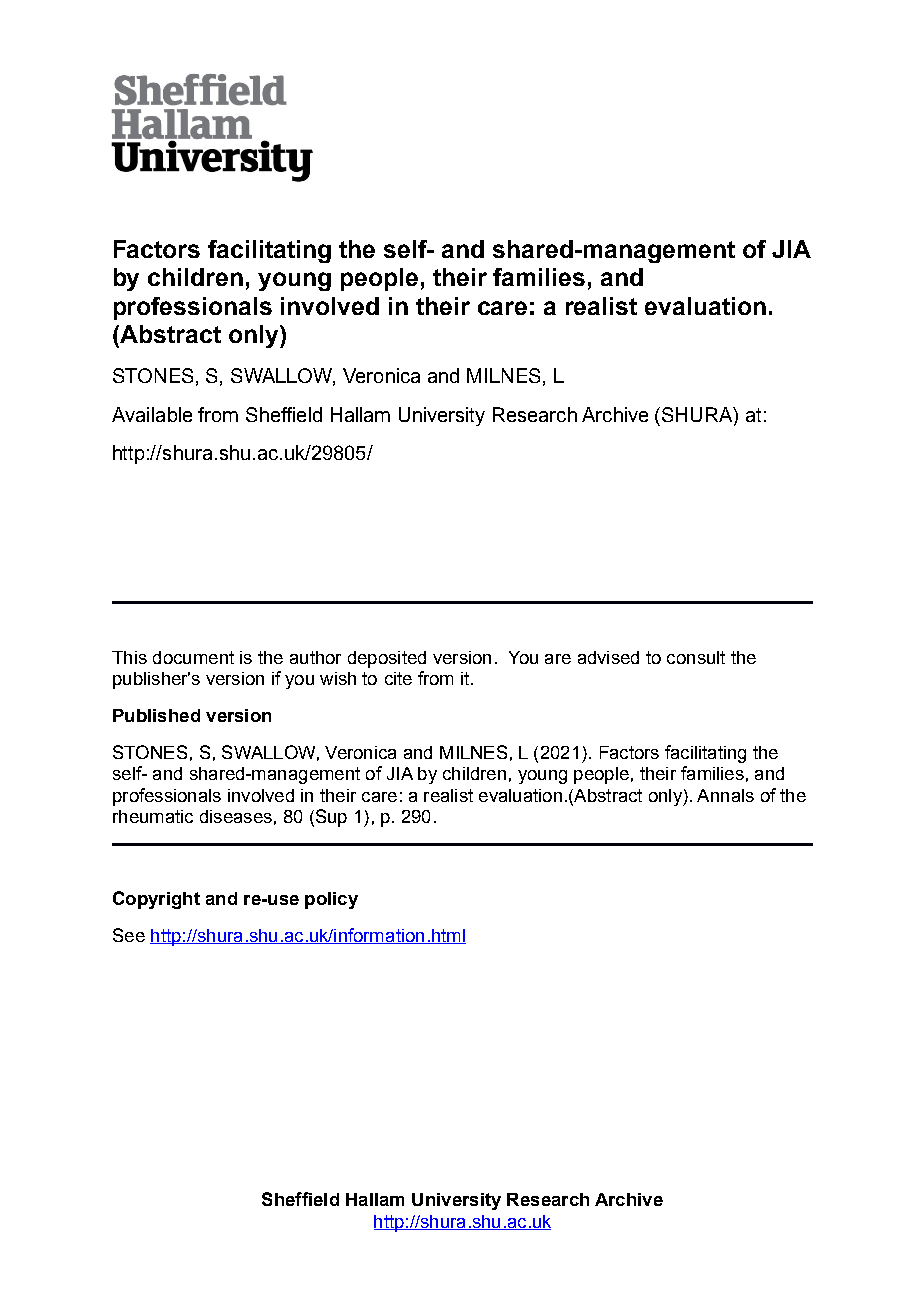  What do you see at coordinates (315, 657) in the document?
I see `author` at bounding box center [315, 657].
